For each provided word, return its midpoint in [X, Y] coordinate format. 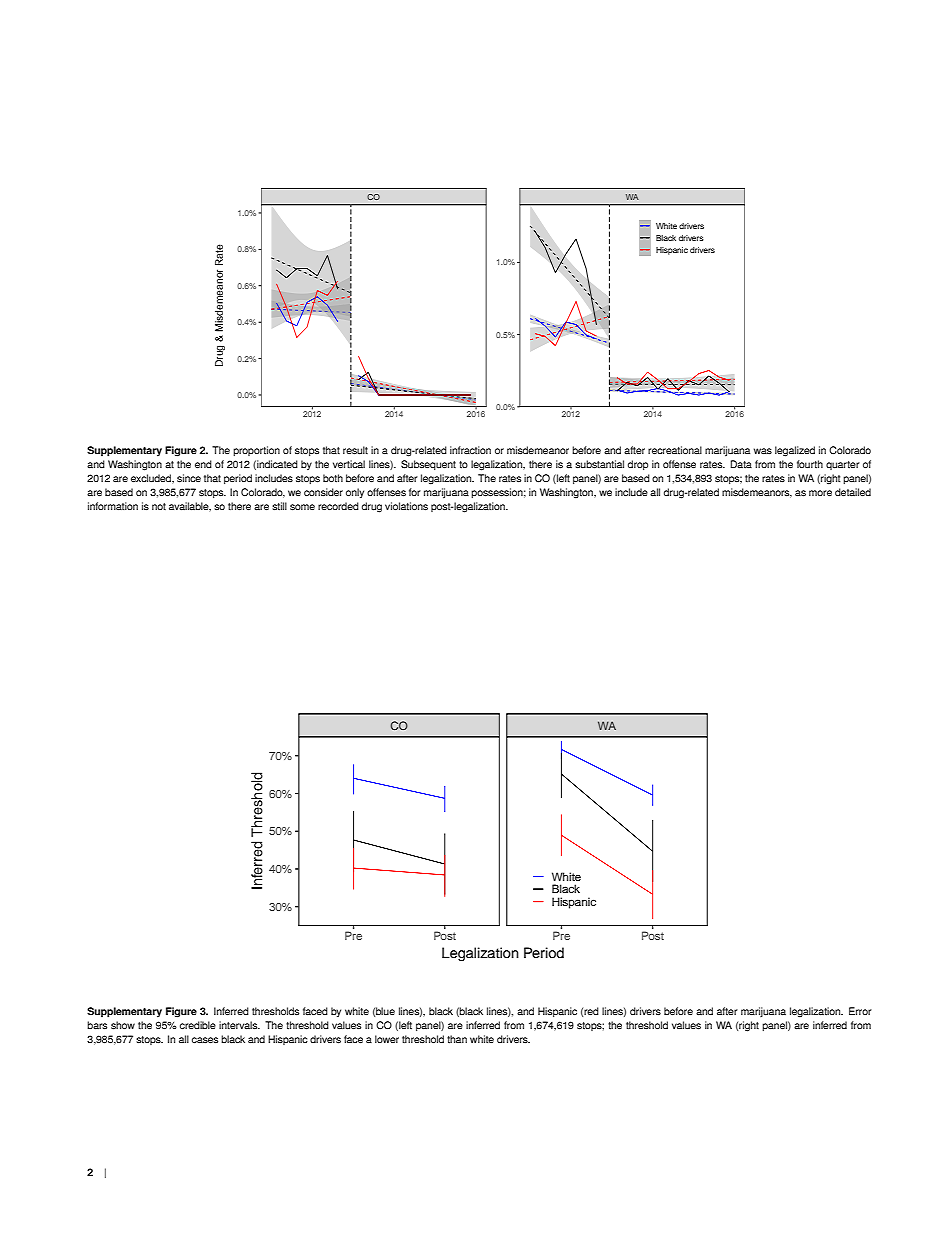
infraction [470, 450]
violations [406, 506]
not [159, 506]
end [203, 464]
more [820, 493]
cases [205, 1040]
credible [198, 1025]
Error [860, 1011]
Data [741, 464]
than [457, 1039]
